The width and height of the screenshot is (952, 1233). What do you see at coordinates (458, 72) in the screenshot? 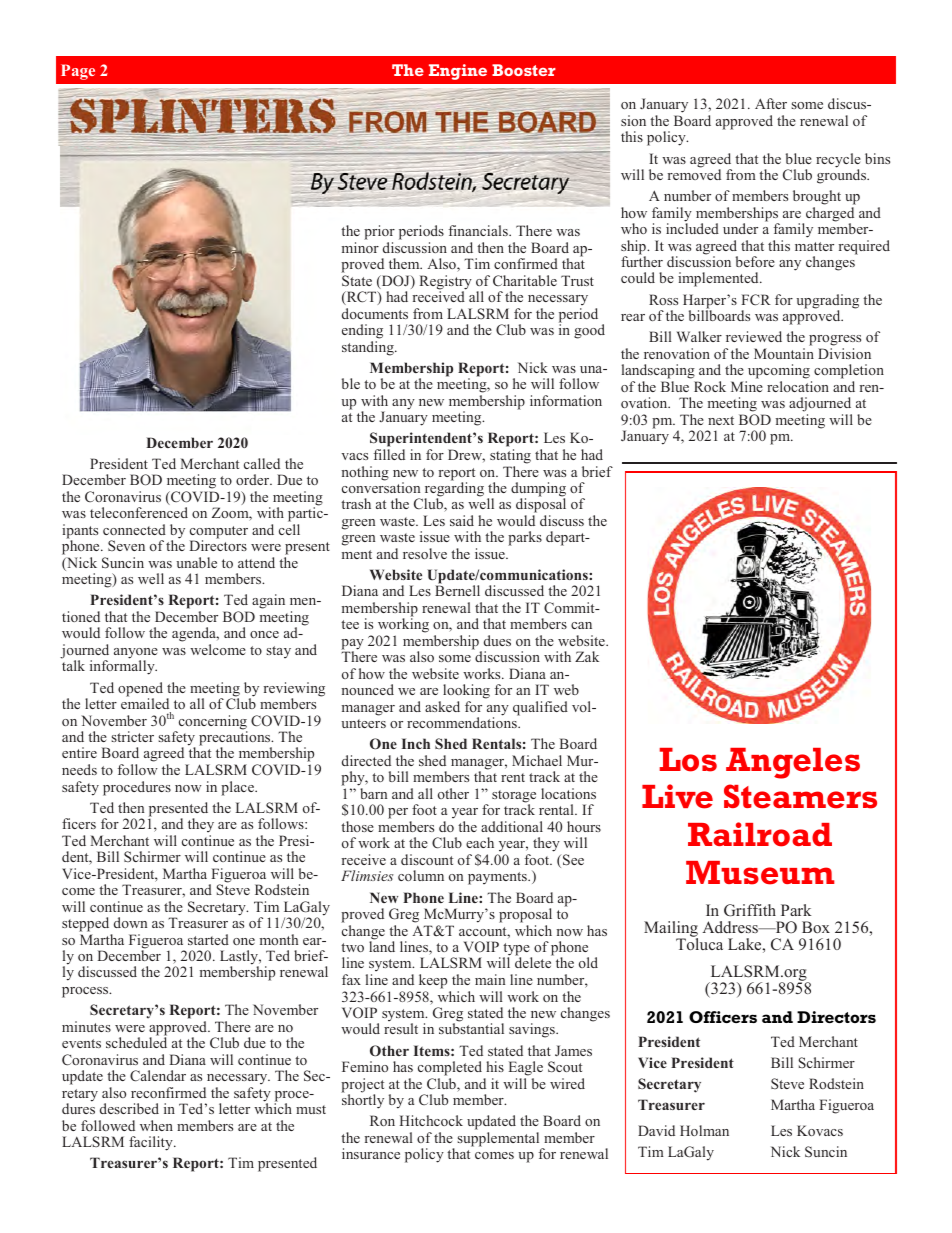
I see `Engine` at bounding box center [458, 72].
